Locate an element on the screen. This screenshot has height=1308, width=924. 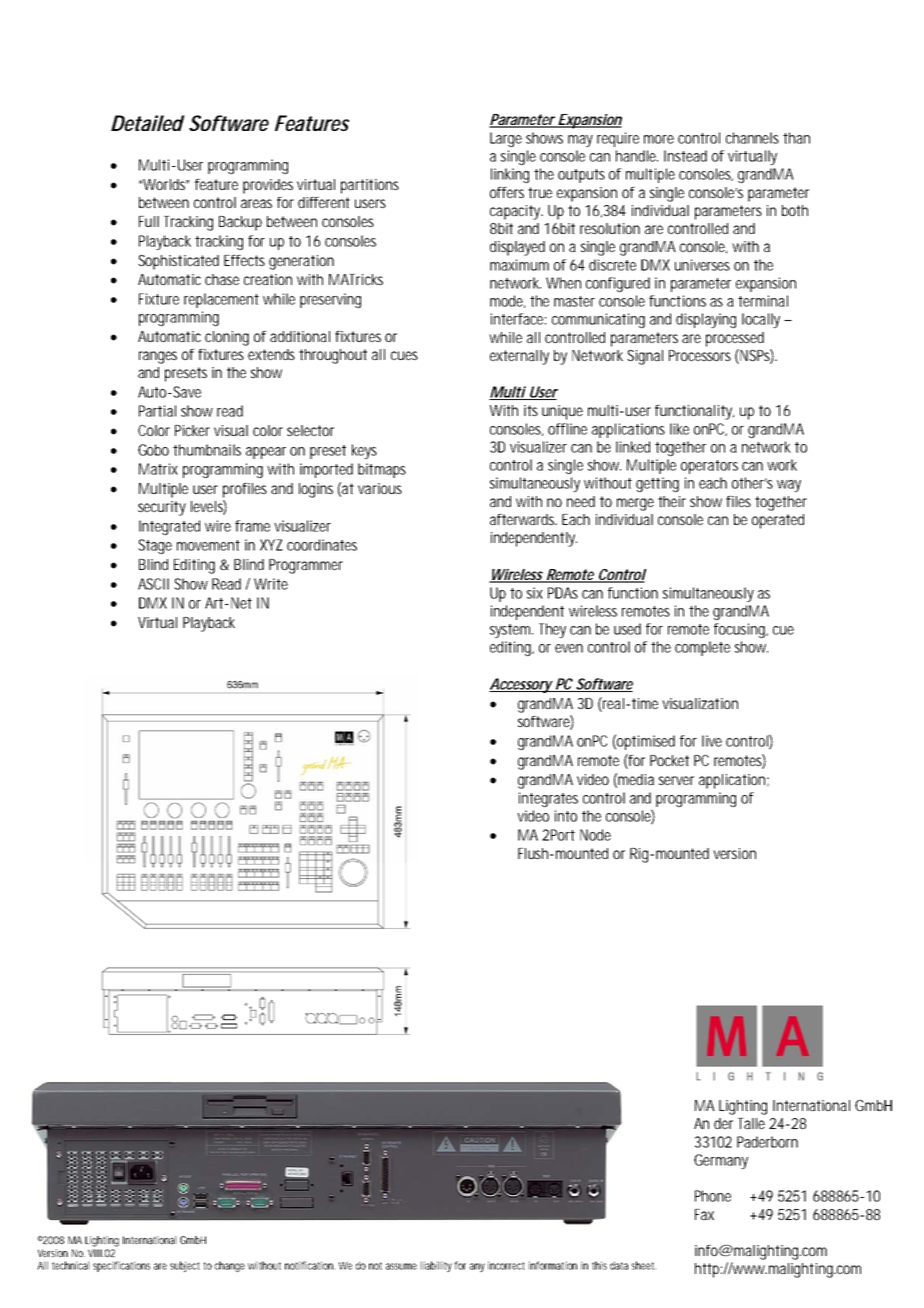
their is located at coordinates (672, 501).
